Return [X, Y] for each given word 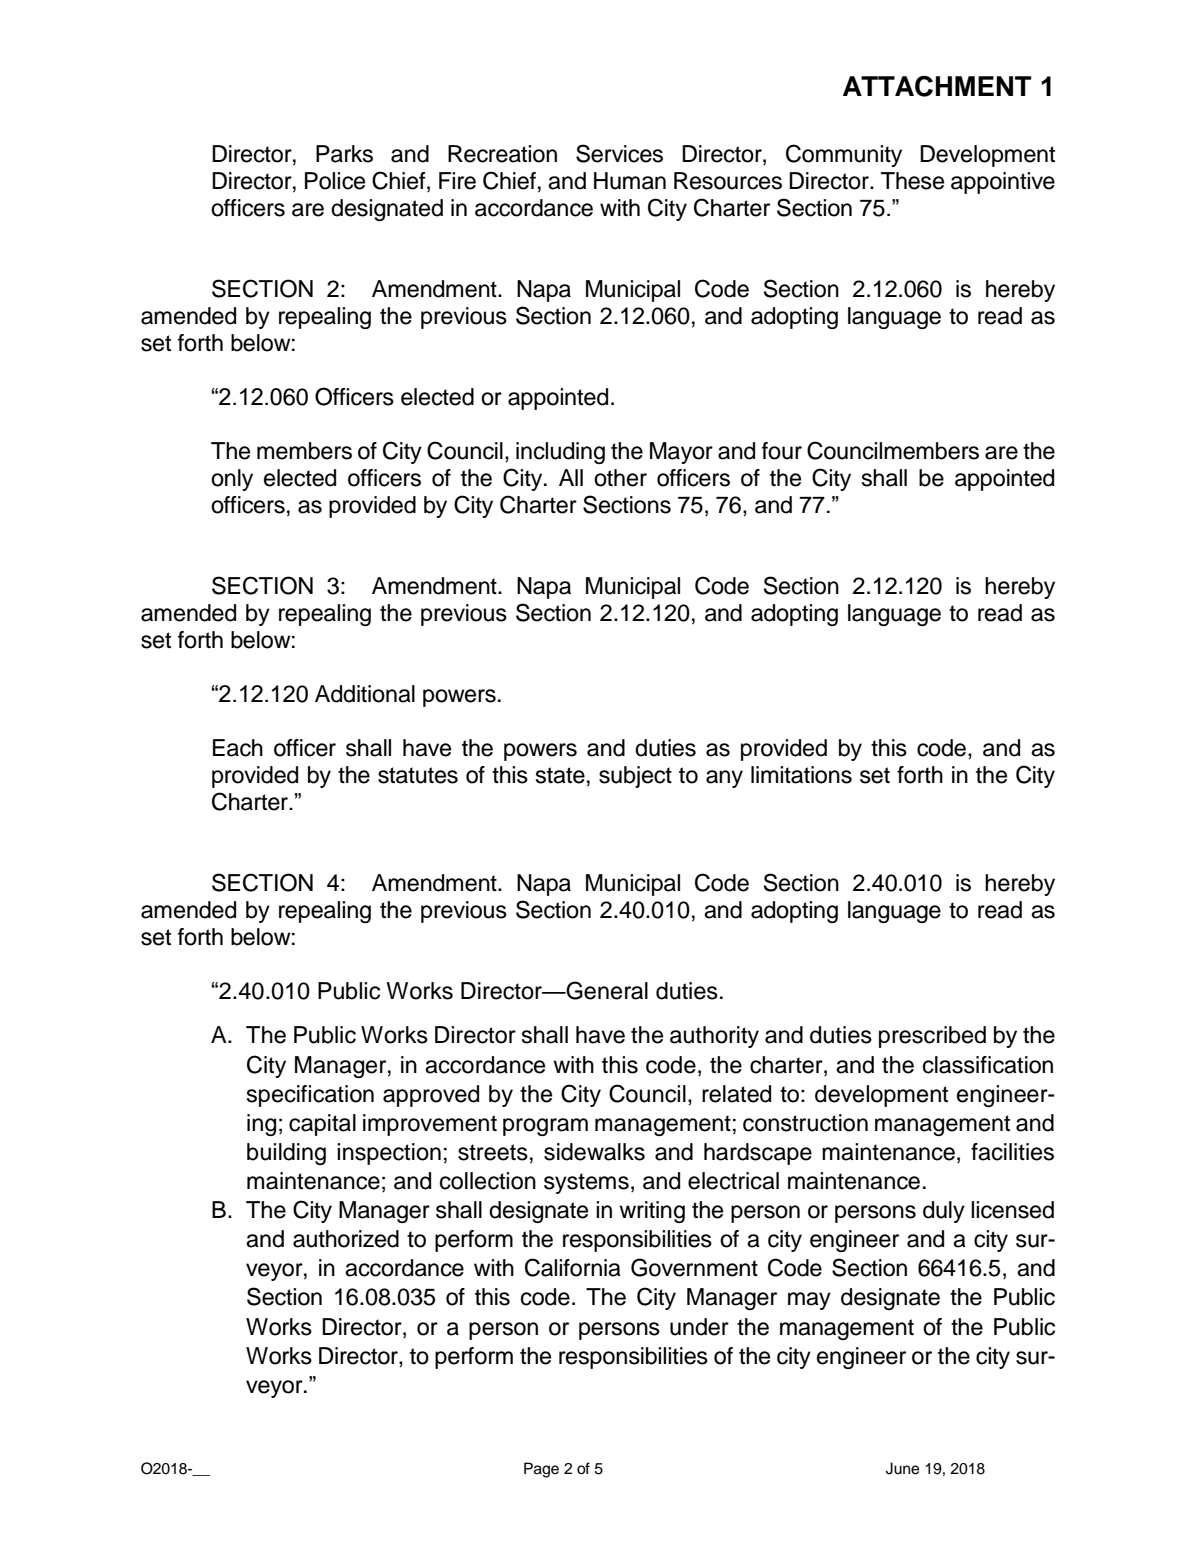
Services [619, 153]
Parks [344, 154]
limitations [801, 775]
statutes [418, 775]
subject [635, 777]
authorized [346, 1239]
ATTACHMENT [937, 86]
